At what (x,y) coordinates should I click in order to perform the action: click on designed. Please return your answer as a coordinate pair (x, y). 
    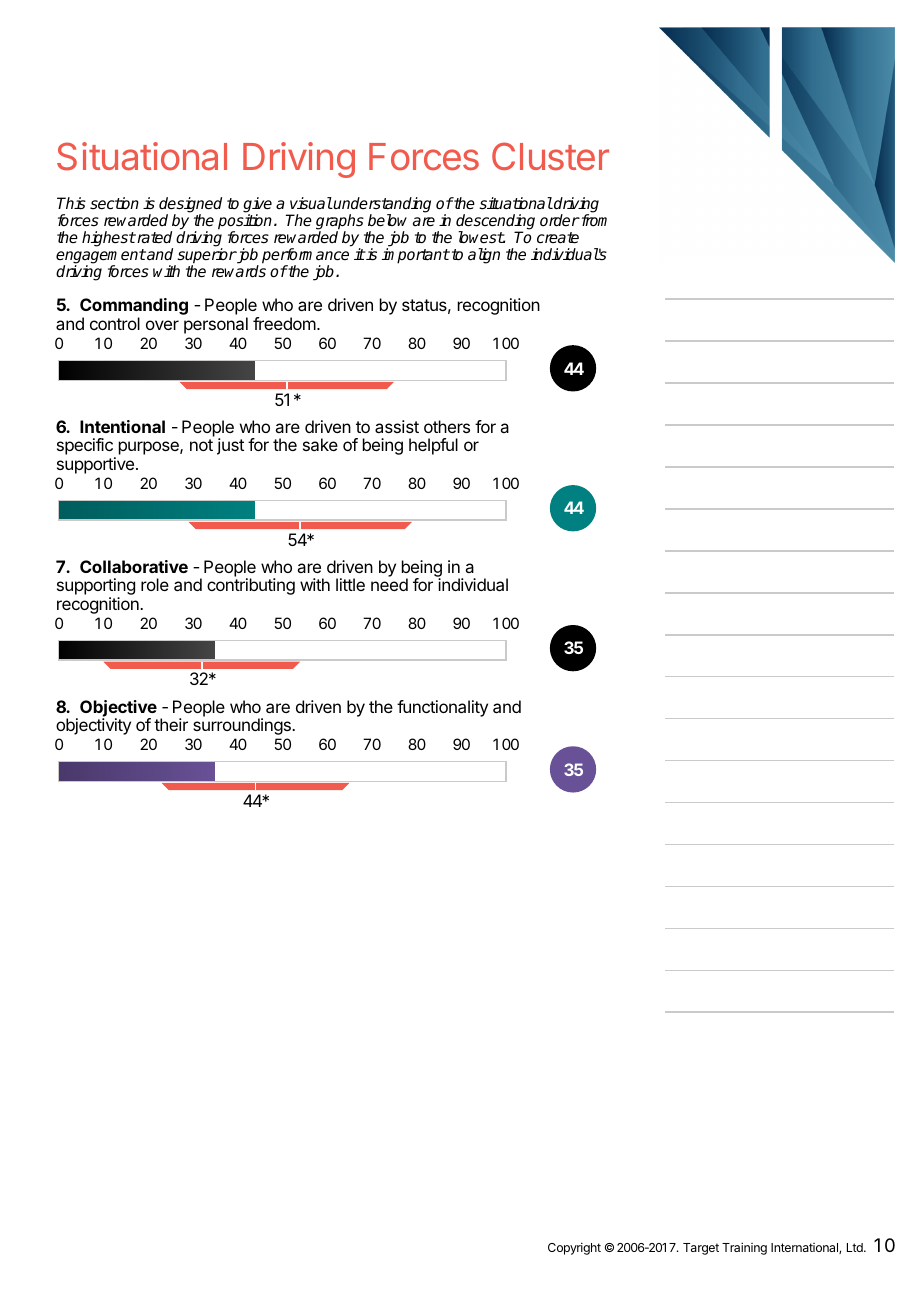
    Looking at the image, I should click on (190, 206).
